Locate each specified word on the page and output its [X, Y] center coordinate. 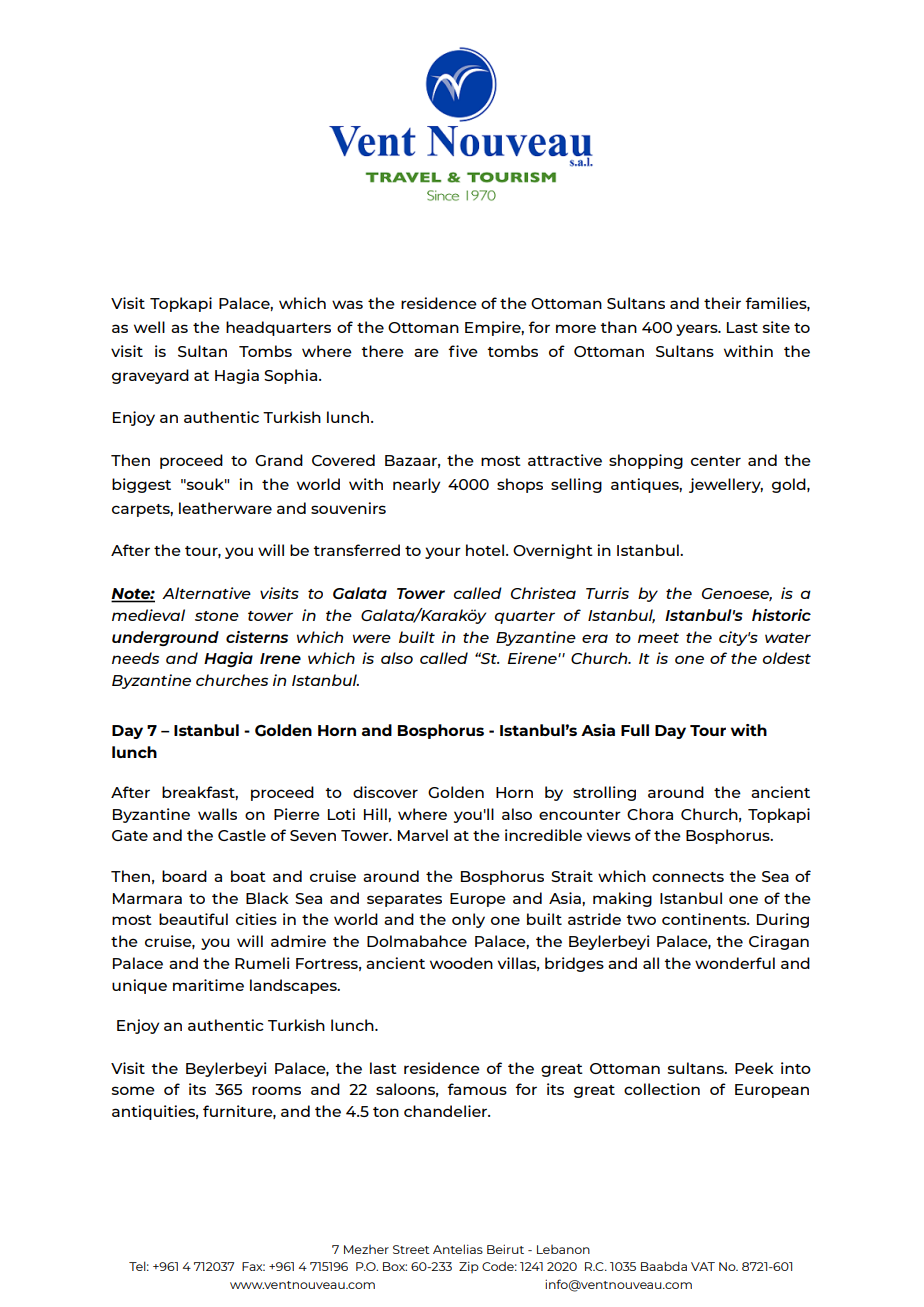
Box [395, 1266]
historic [781, 615]
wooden [461, 963]
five [463, 351]
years [698, 330]
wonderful [735, 963]
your [443, 553]
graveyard [150, 376]
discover [385, 792]
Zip [469, 1267]
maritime [208, 985]
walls [217, 814]
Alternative [206, 593]
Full [635, 730]
